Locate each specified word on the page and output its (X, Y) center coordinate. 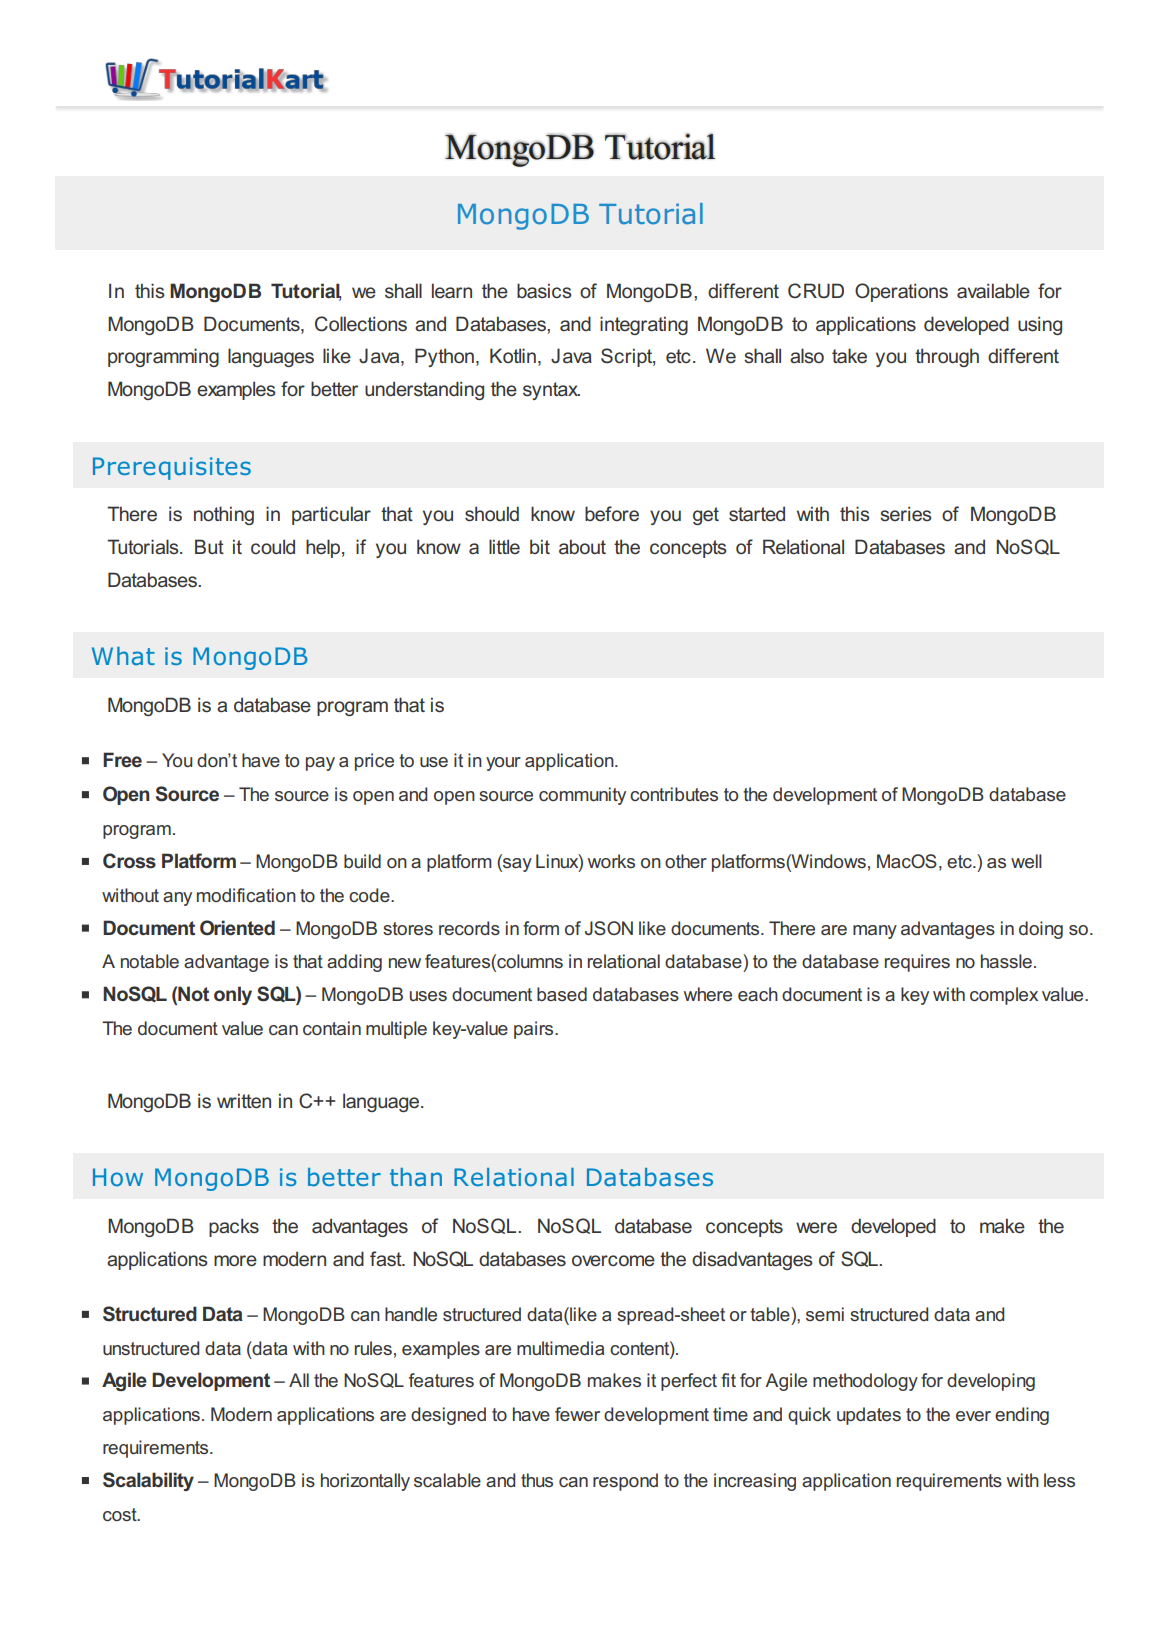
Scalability (148, 1481)
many (875, 932)
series (905, 514)
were (816, 1228)
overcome (613, 1261)
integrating (644, 325)
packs (234, 1227)
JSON (609, 928)
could (273, 546)
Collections (361, 324)
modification (246, 895)
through (947, 357)
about (582, 547)
